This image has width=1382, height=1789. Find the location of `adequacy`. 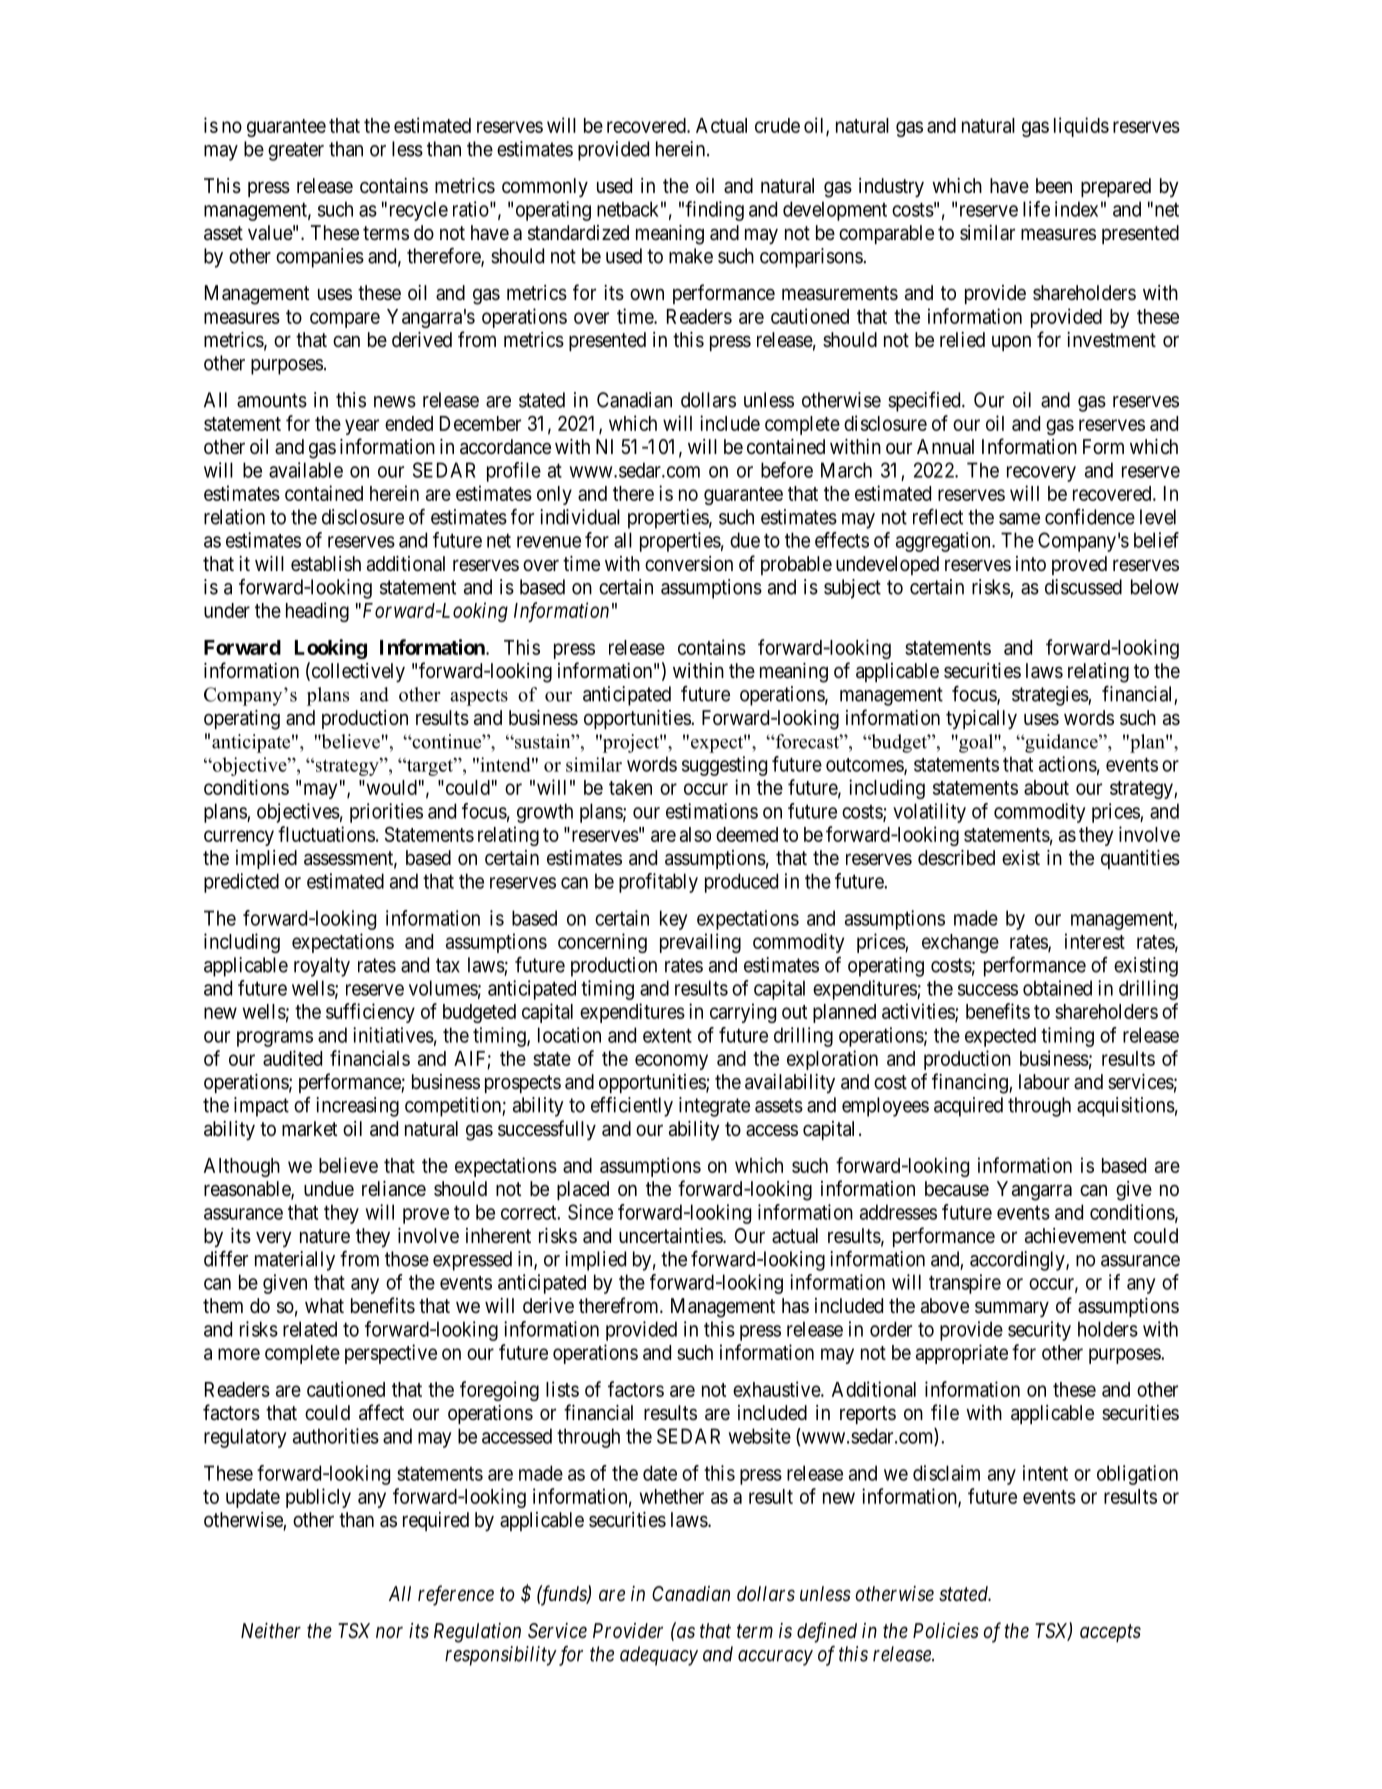

adequacy is located at coordinates (659, 1656).
